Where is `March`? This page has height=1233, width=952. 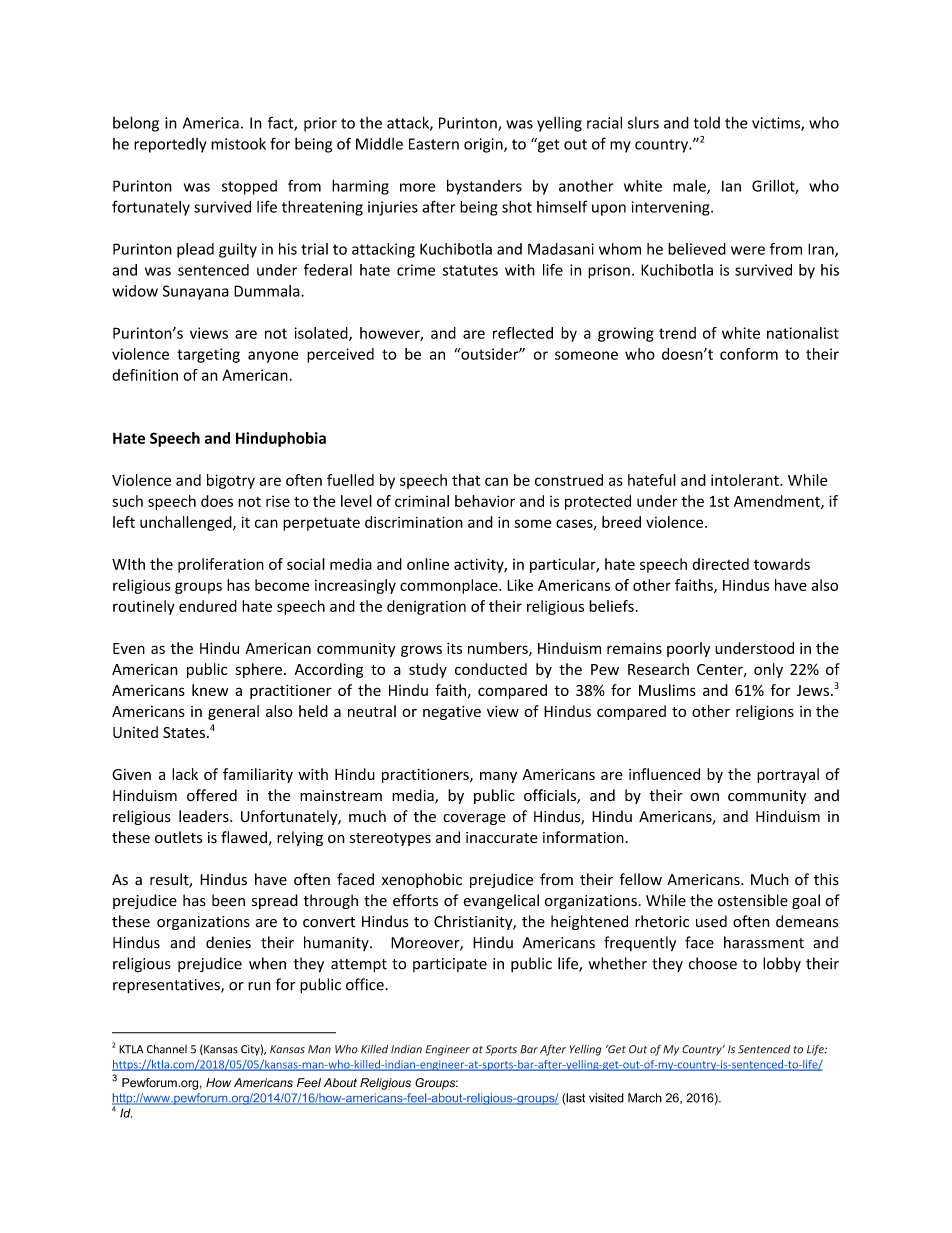
March is located at coordinates (645, 1098).
